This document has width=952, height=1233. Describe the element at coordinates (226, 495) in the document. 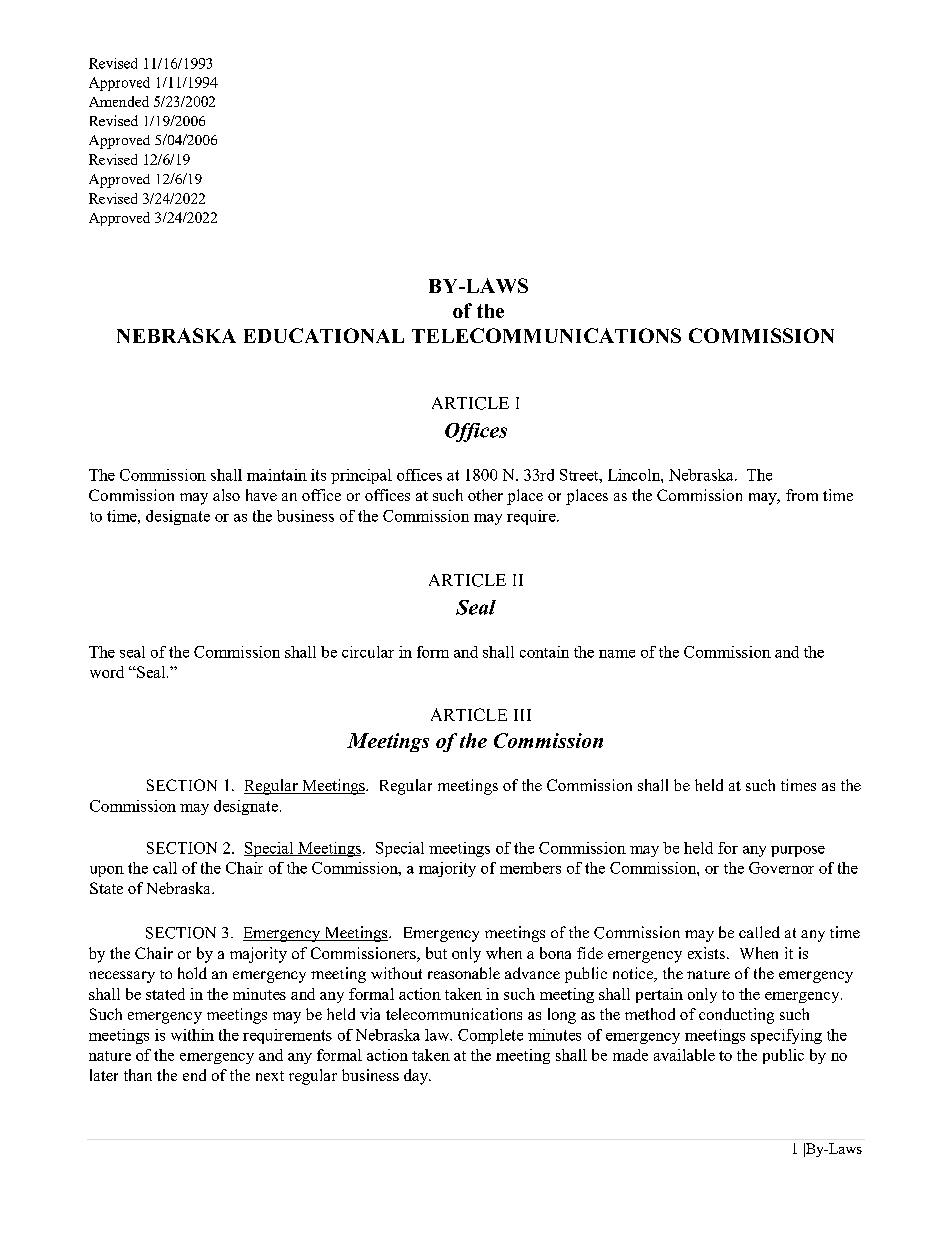

I see `also` at that location.
